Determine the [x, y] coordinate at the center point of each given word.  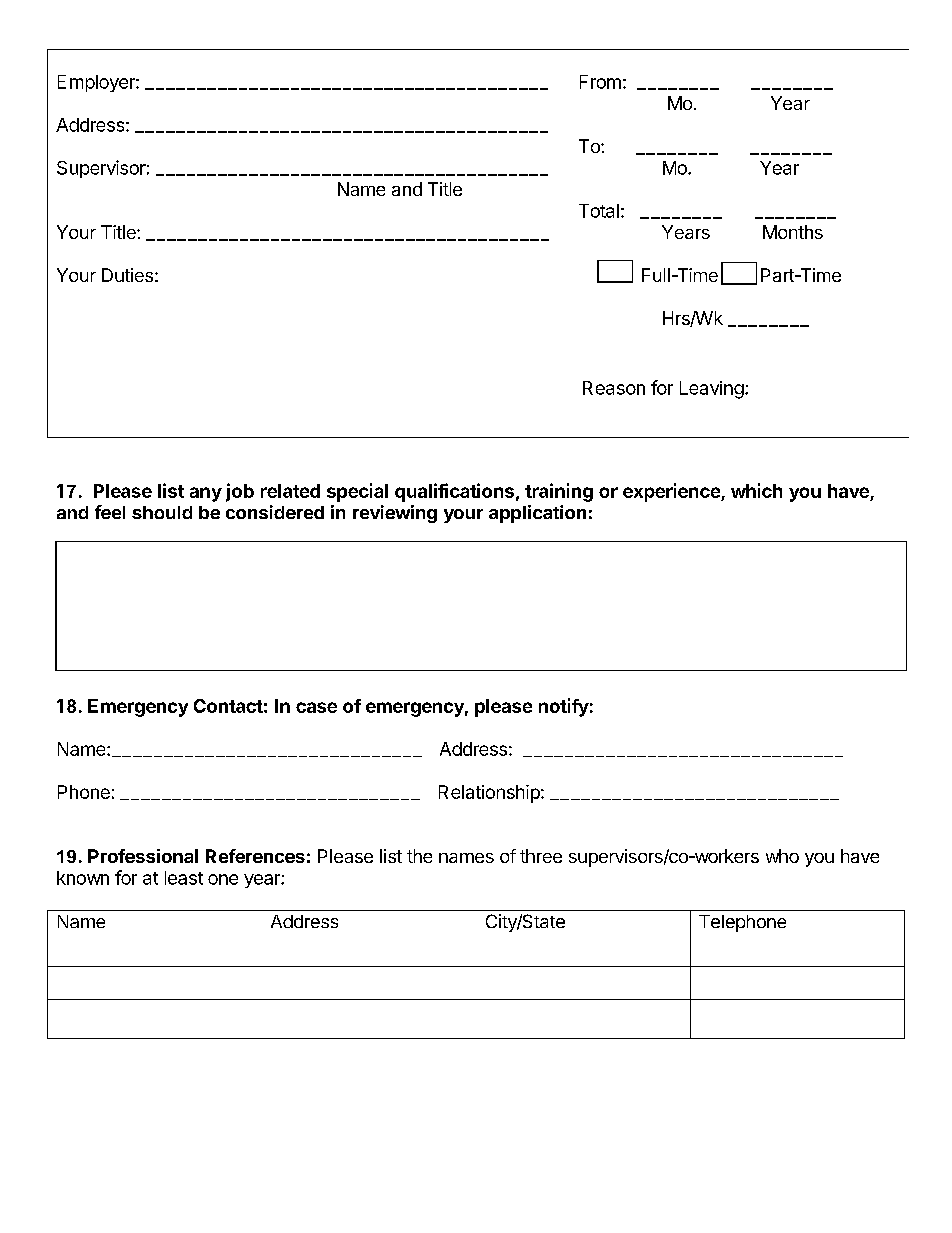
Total [599, 211]
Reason [614, 388]
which [756, 490]
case [316, 707]
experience [672, 492]
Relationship [490, 794]
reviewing [395, 514]
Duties [127, 275]
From [600, 82]
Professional [143, 856]
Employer [97, 83]
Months [793, 232]
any [206, 494]
